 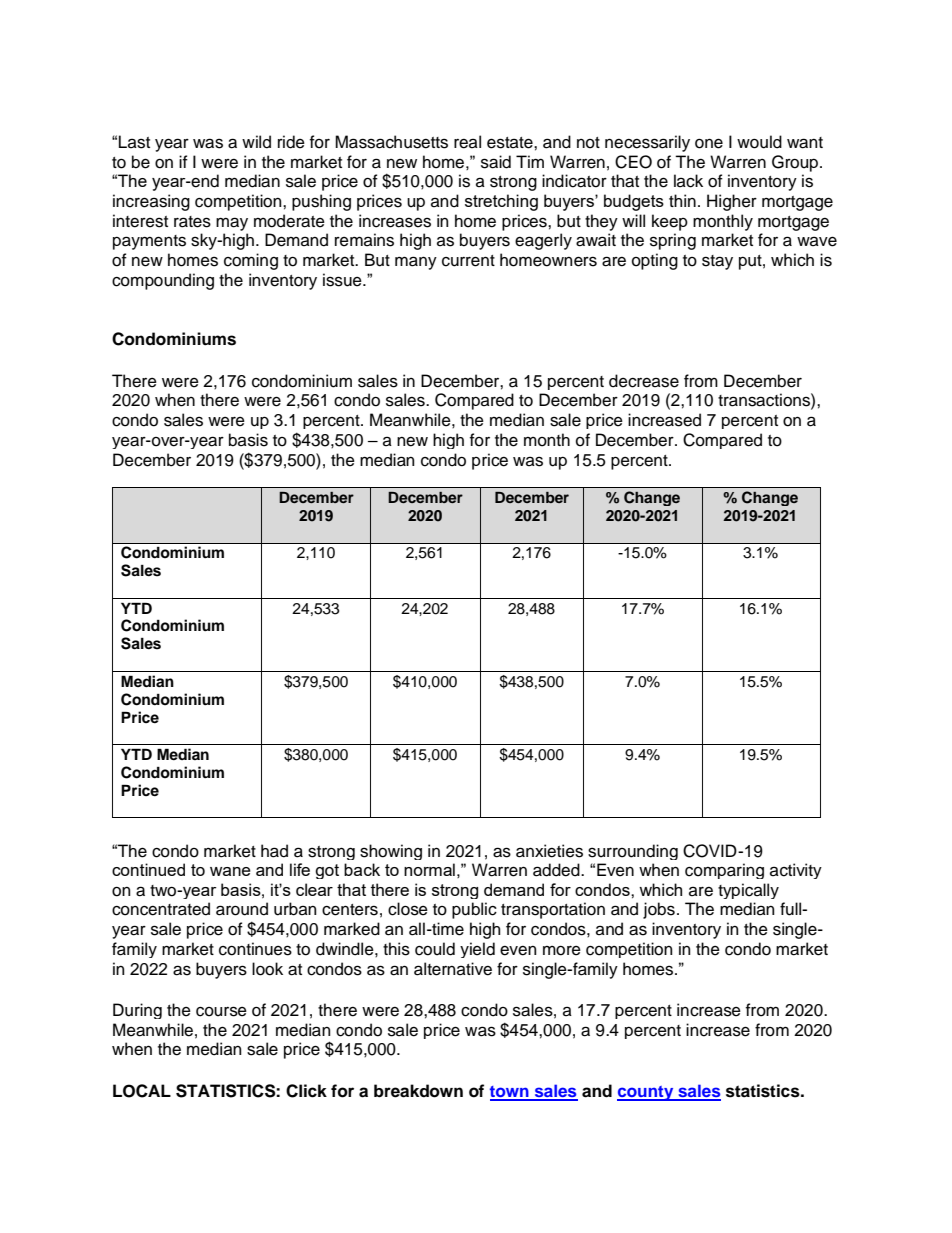 I want to click on wild, so click(x=256, y=142).
